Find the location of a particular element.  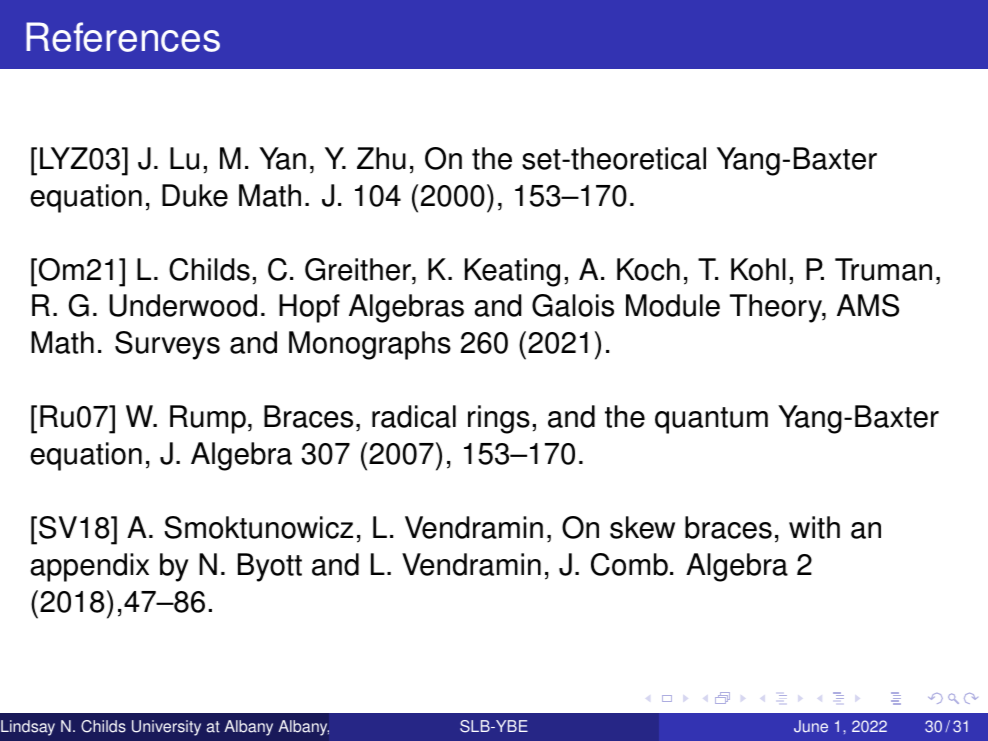

Truman is located at coordinates (883, 269).
